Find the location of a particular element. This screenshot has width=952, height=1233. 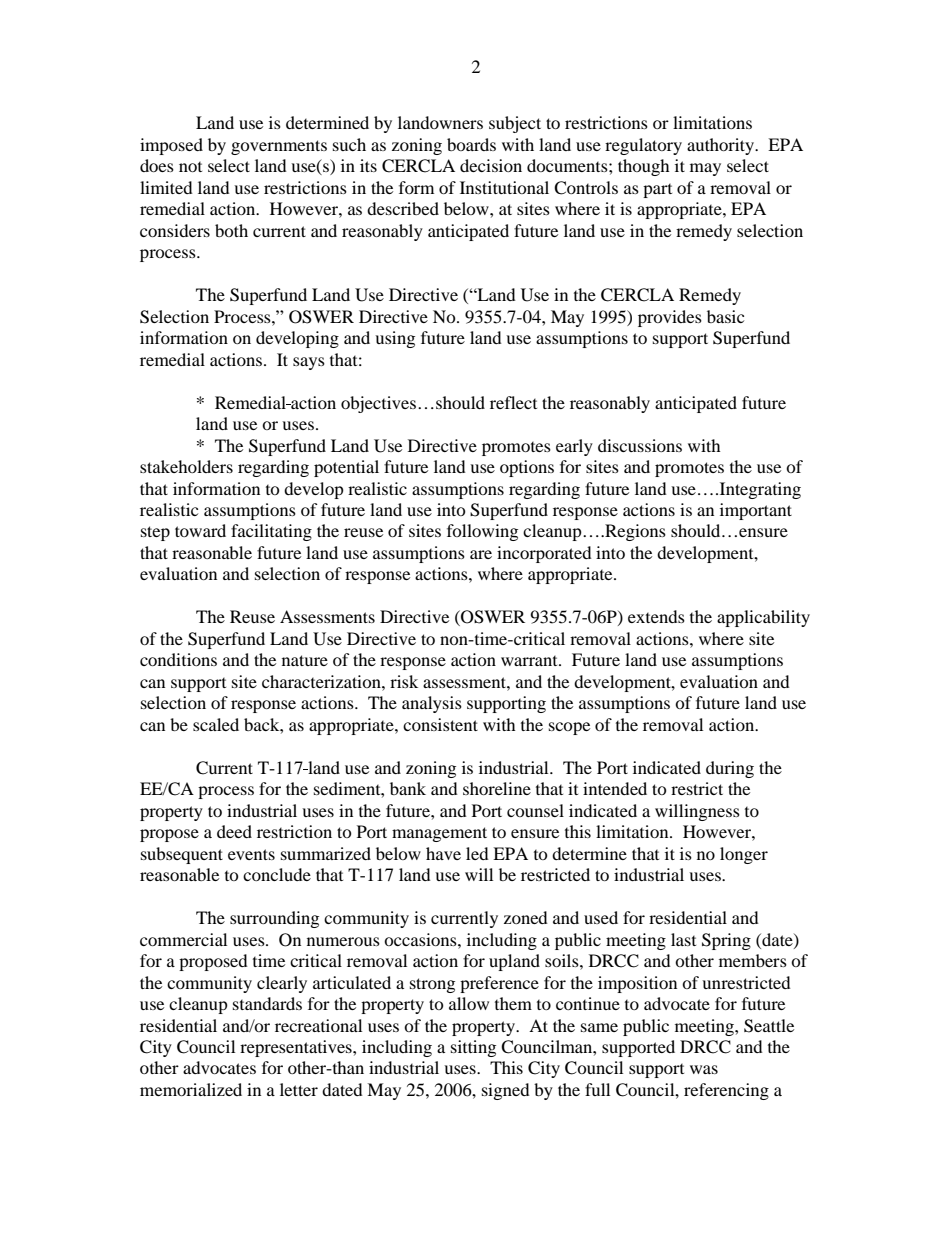

during is located at coordinates (730, 769).
